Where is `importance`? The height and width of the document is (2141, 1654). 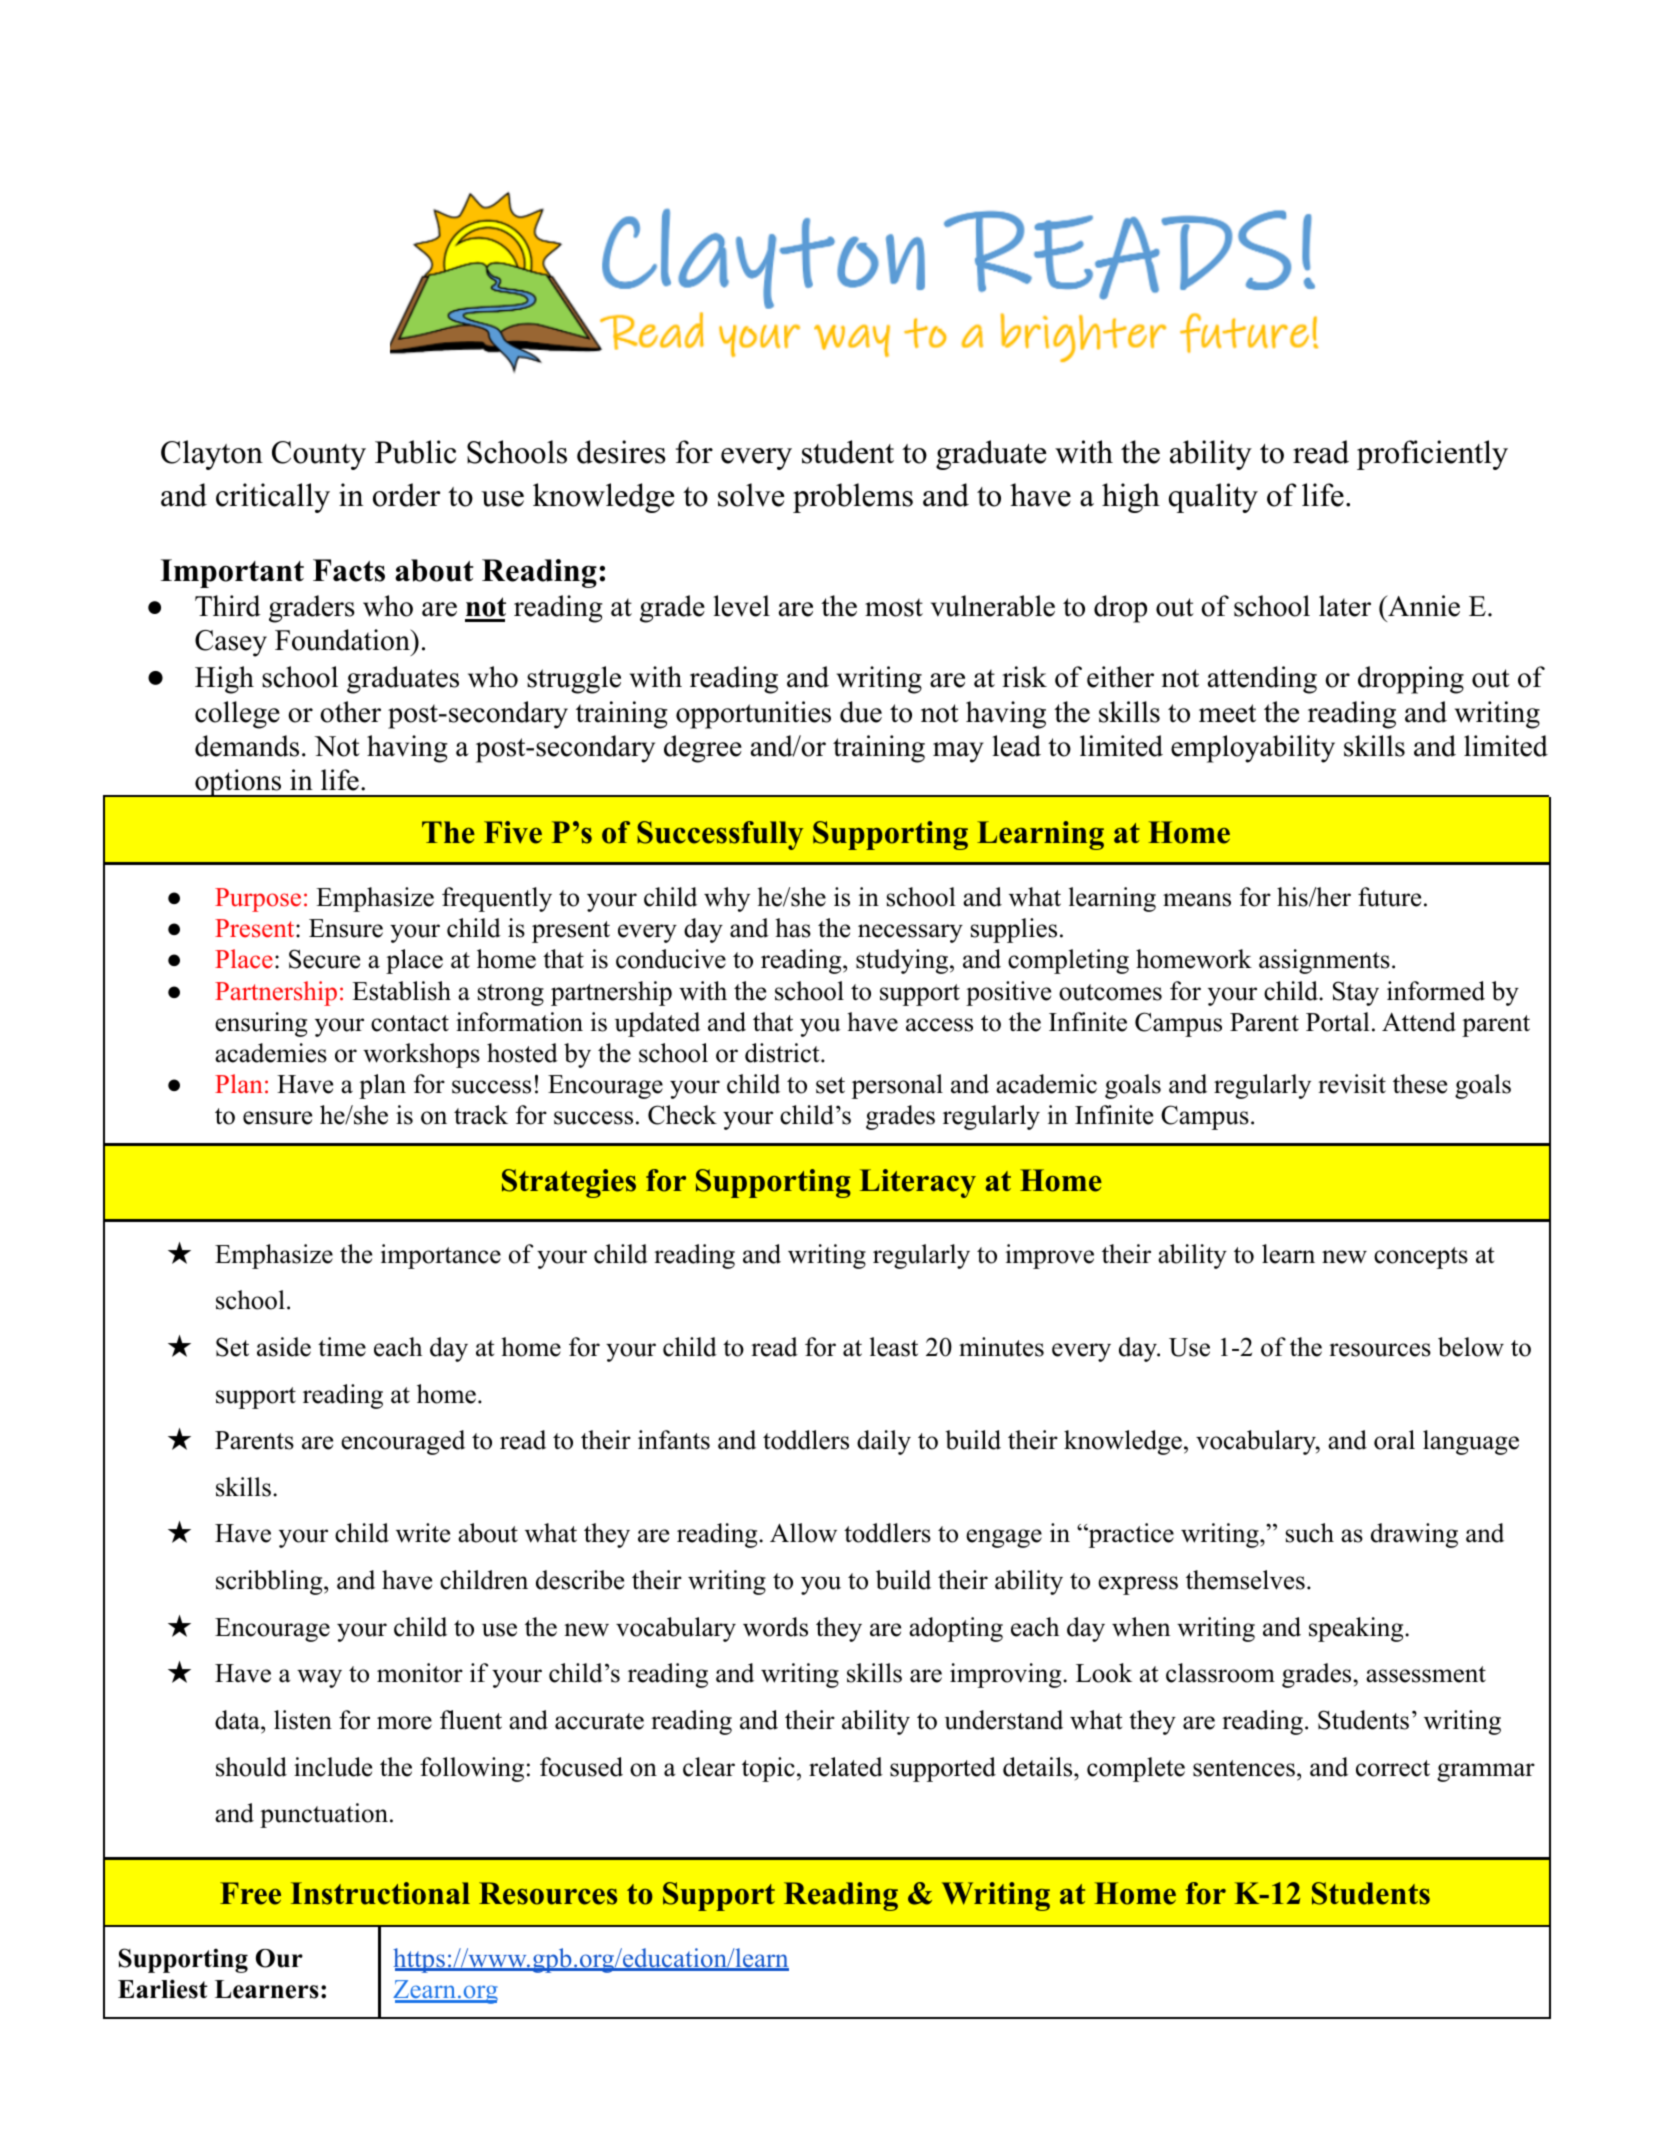
importance is located at coordinates (441, 1256).
